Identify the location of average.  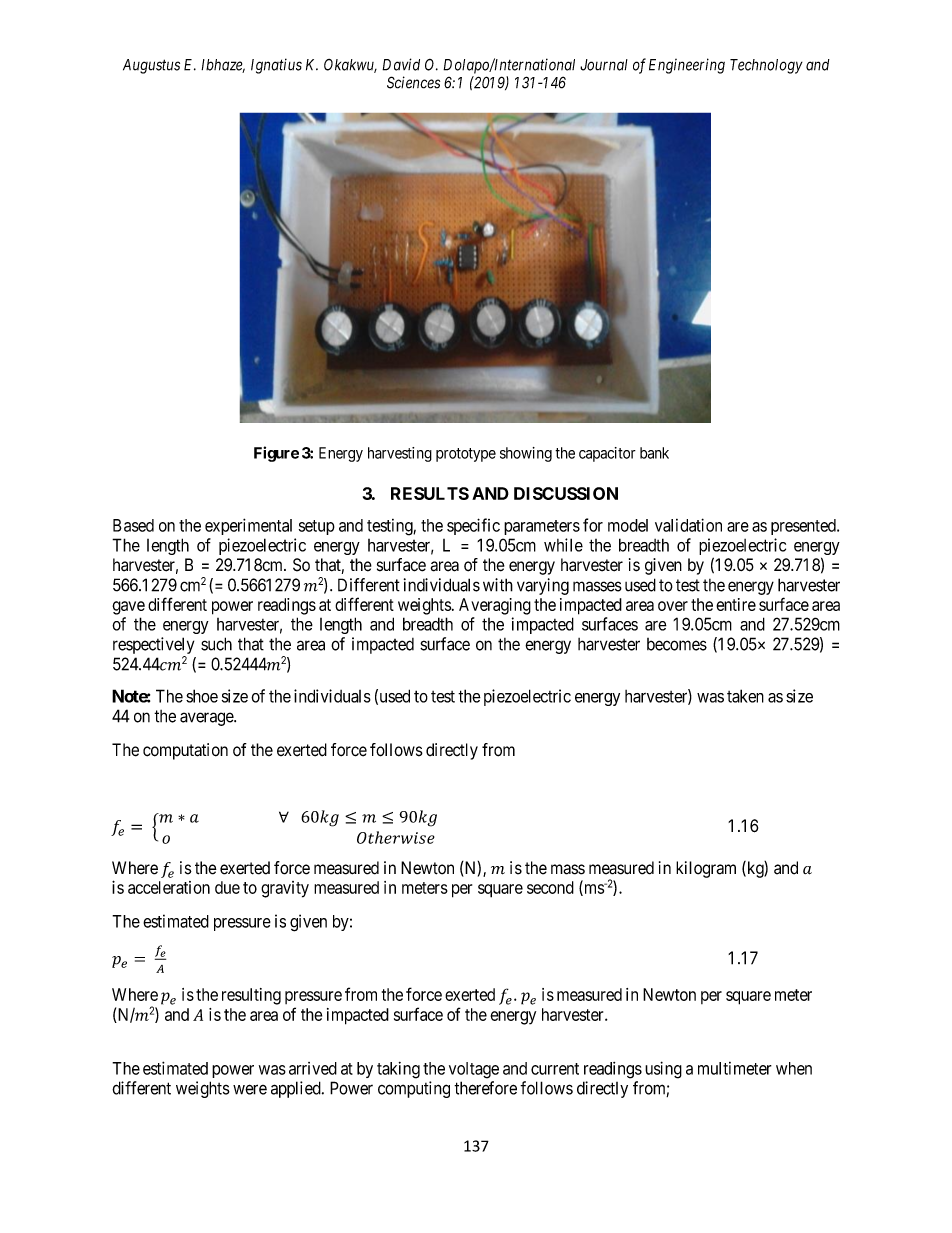
(207, 719).
